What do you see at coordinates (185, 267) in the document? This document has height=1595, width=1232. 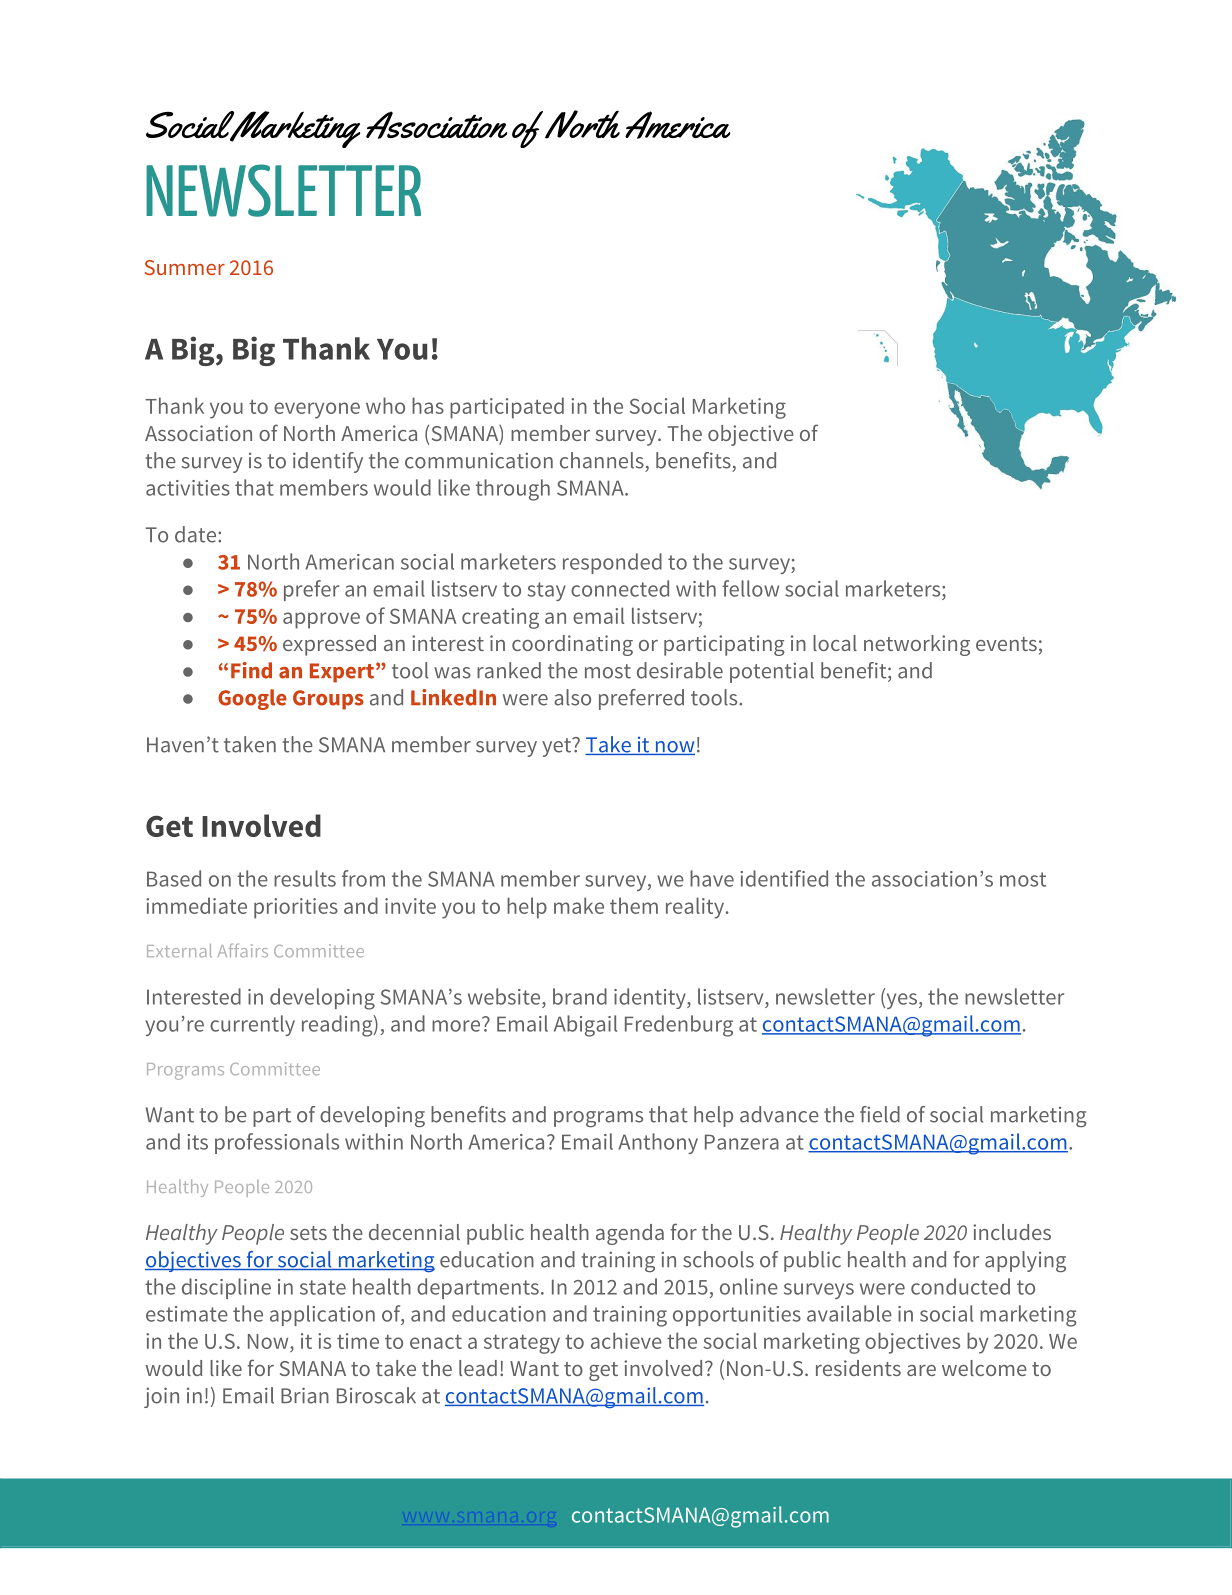 I see `Summer` at bounding box center [185, 267].
